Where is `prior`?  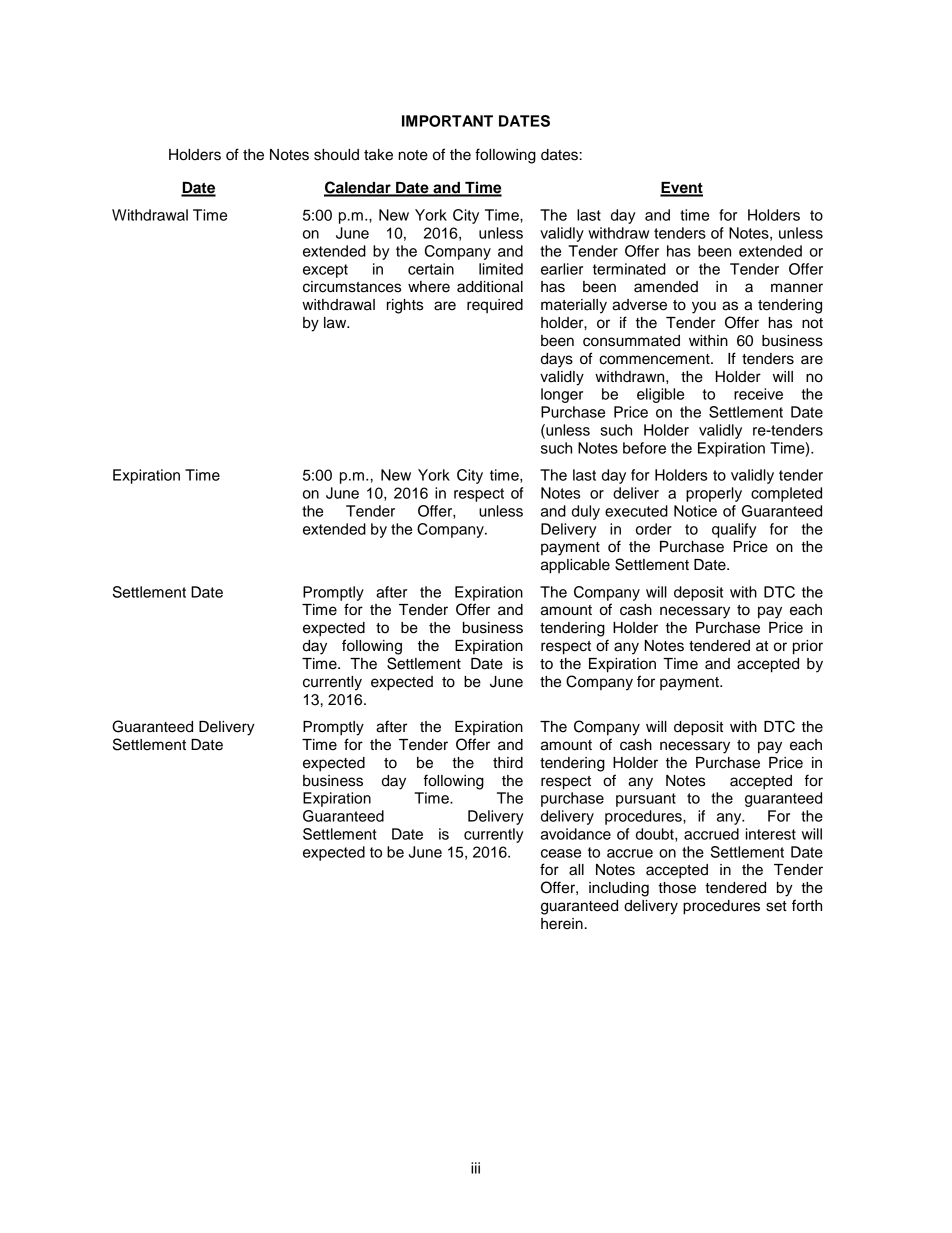 prior is located at coordinates (808, 647).
